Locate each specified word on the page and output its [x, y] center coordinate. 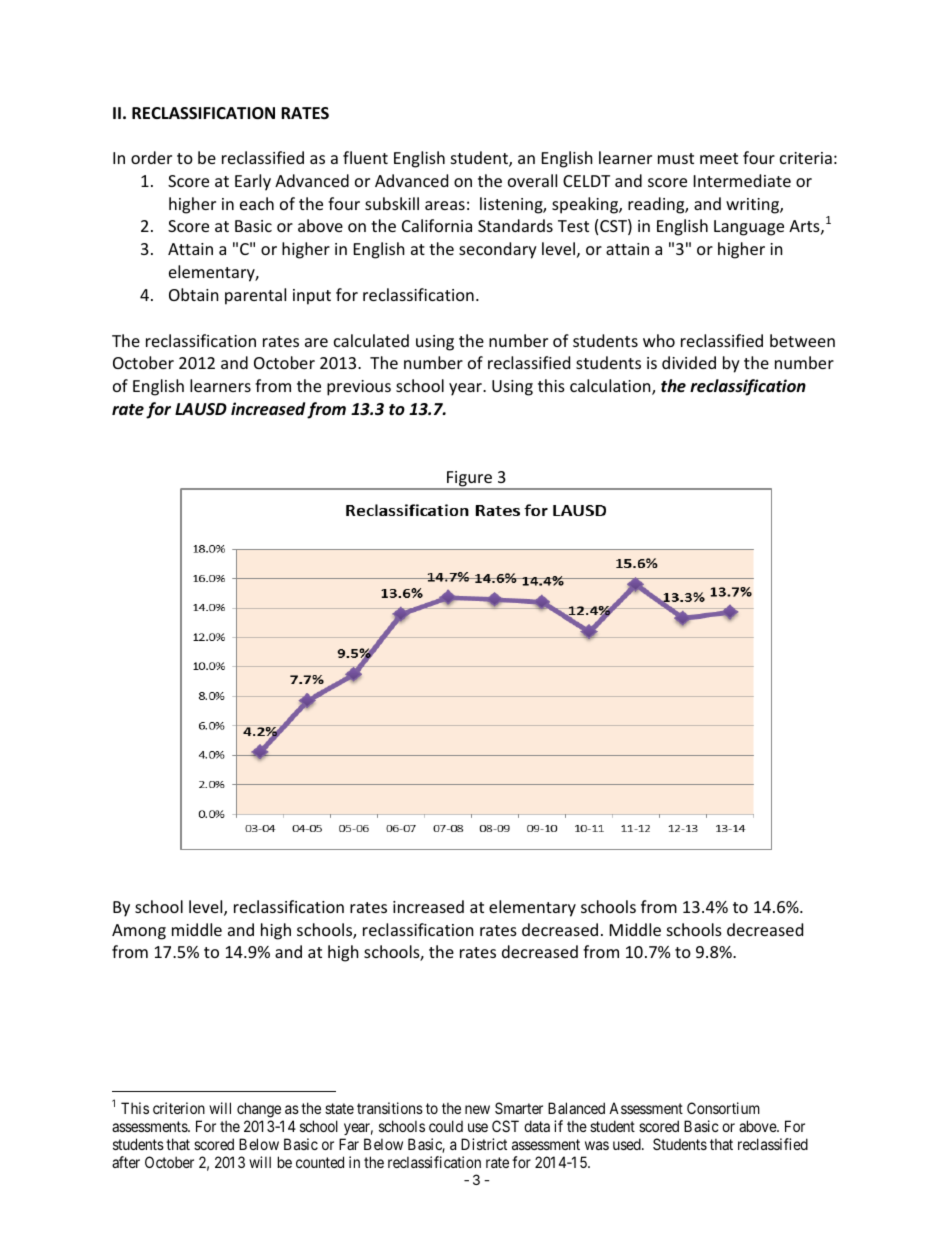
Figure [470, 480]
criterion [179, 1108]
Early [253, 182]
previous [359, 388]
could [446, 1126]
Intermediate [742, 180]
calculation [611, 387]
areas [445, 205]
